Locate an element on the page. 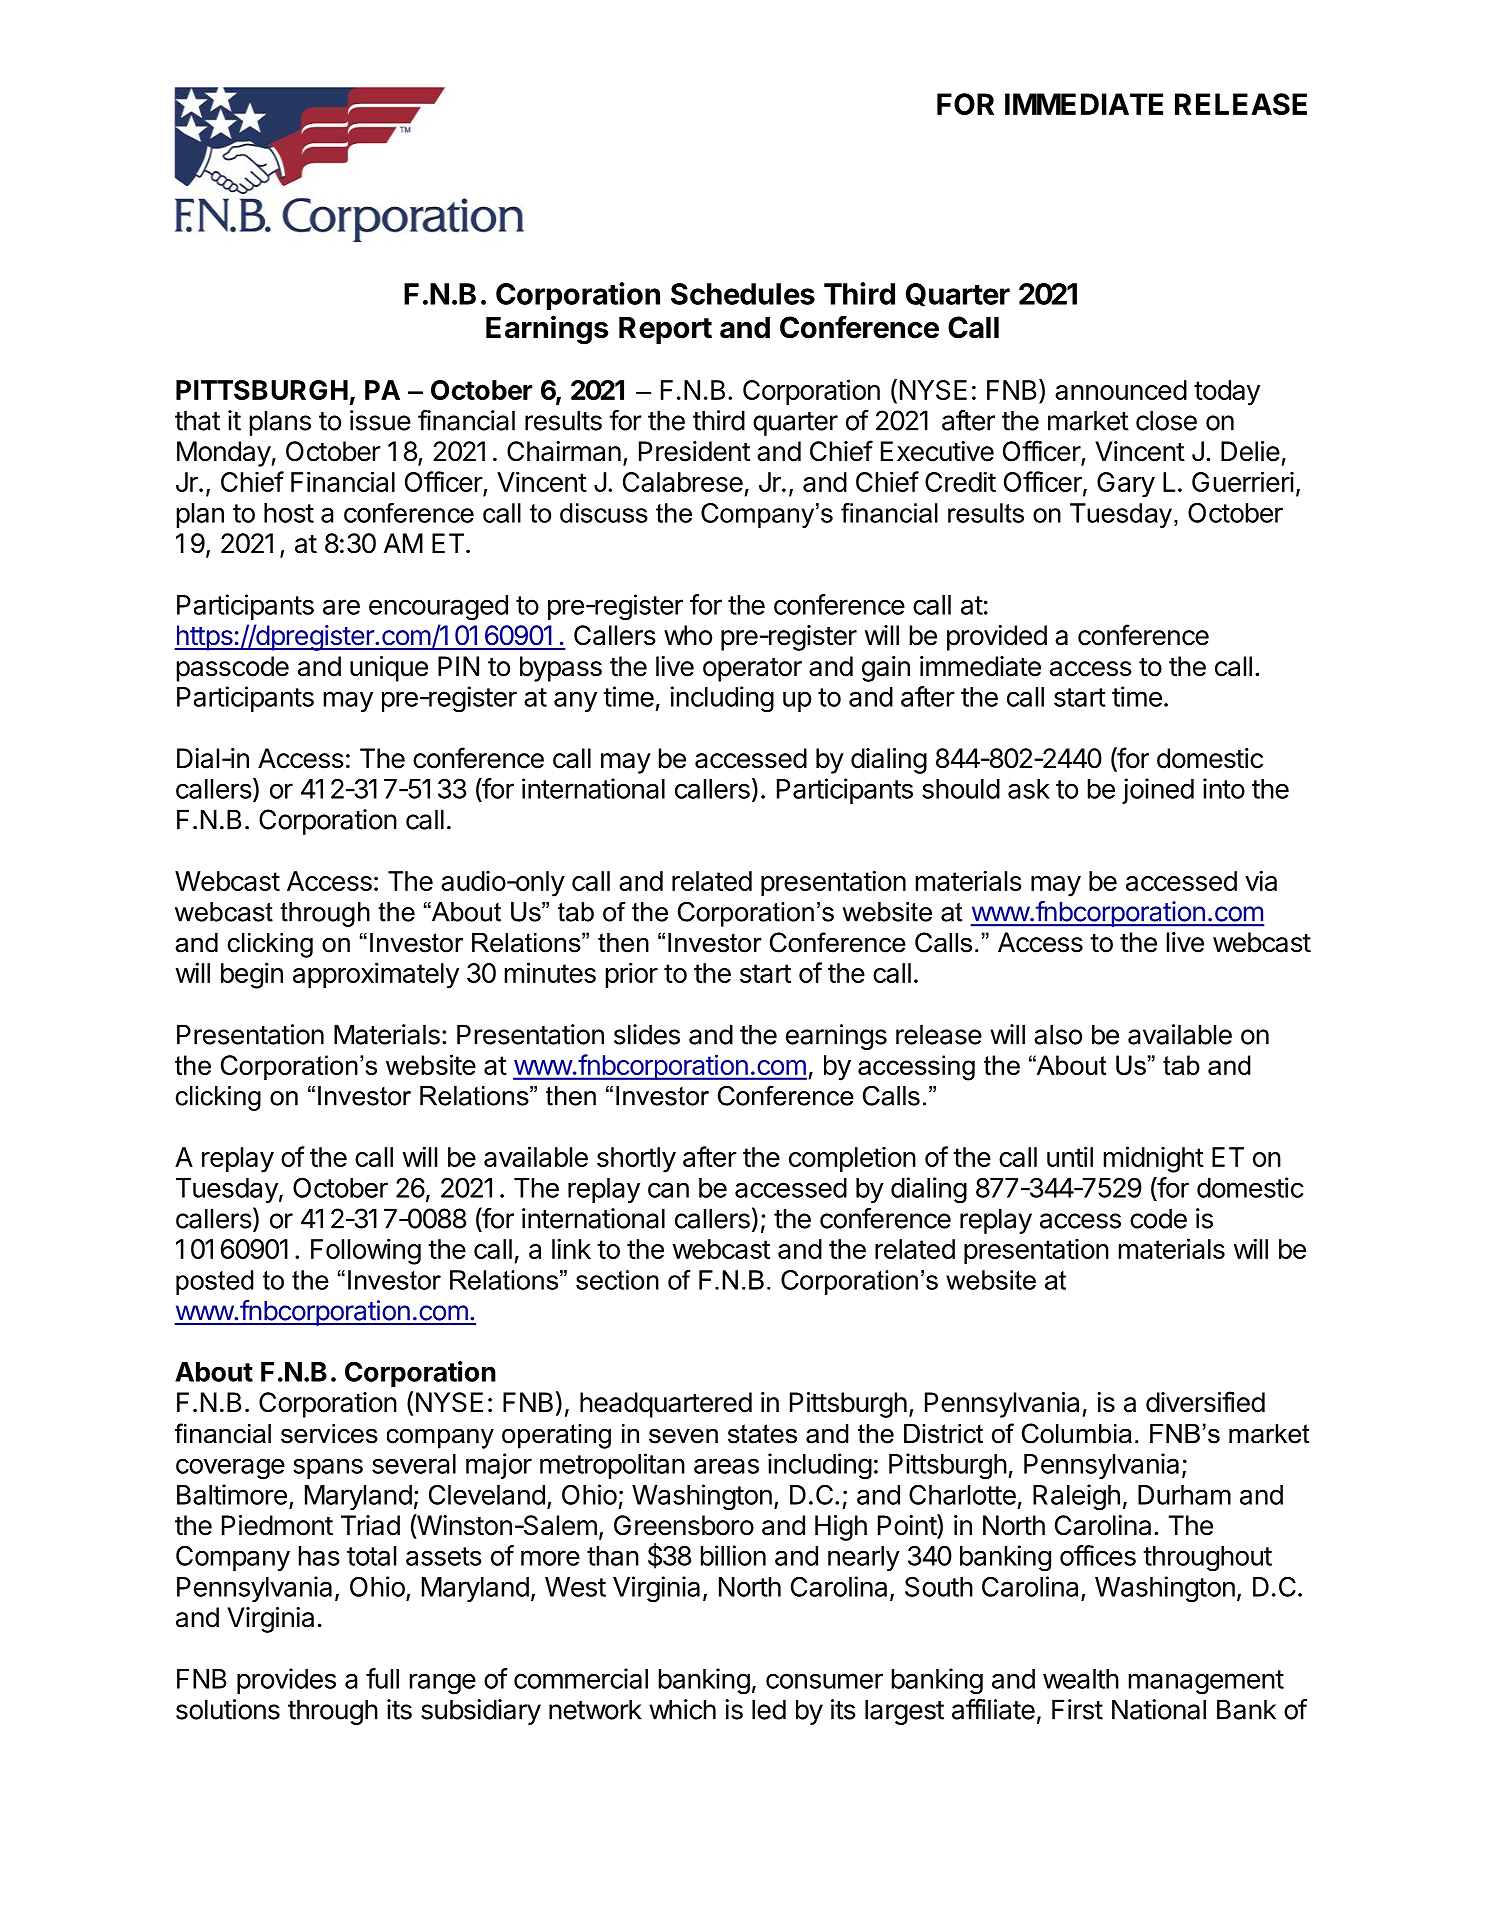 The height and width of the document is (1921, 1485). who is located at coordinates (688, 635).
